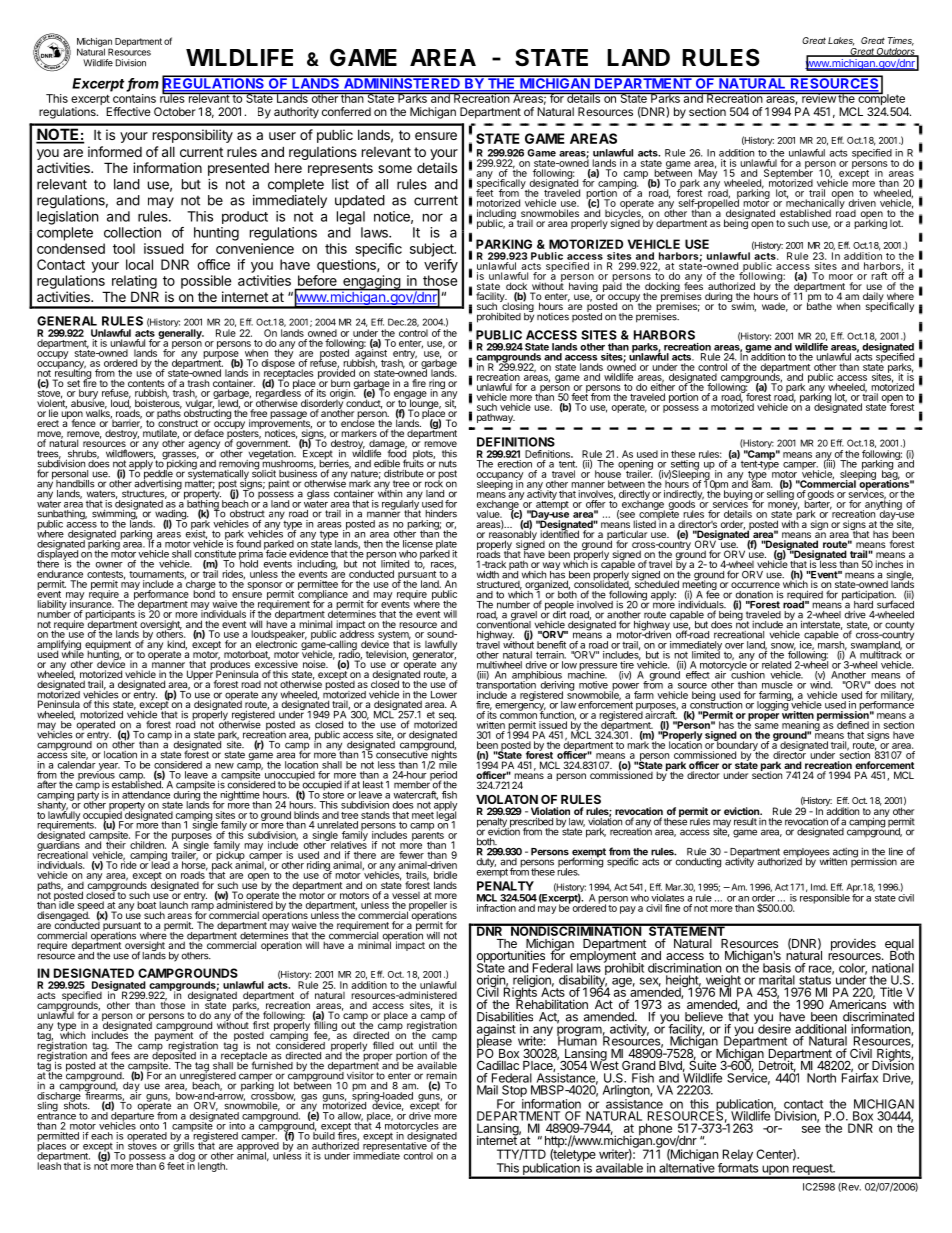  I want to click on attendance, so click(146, 795).
